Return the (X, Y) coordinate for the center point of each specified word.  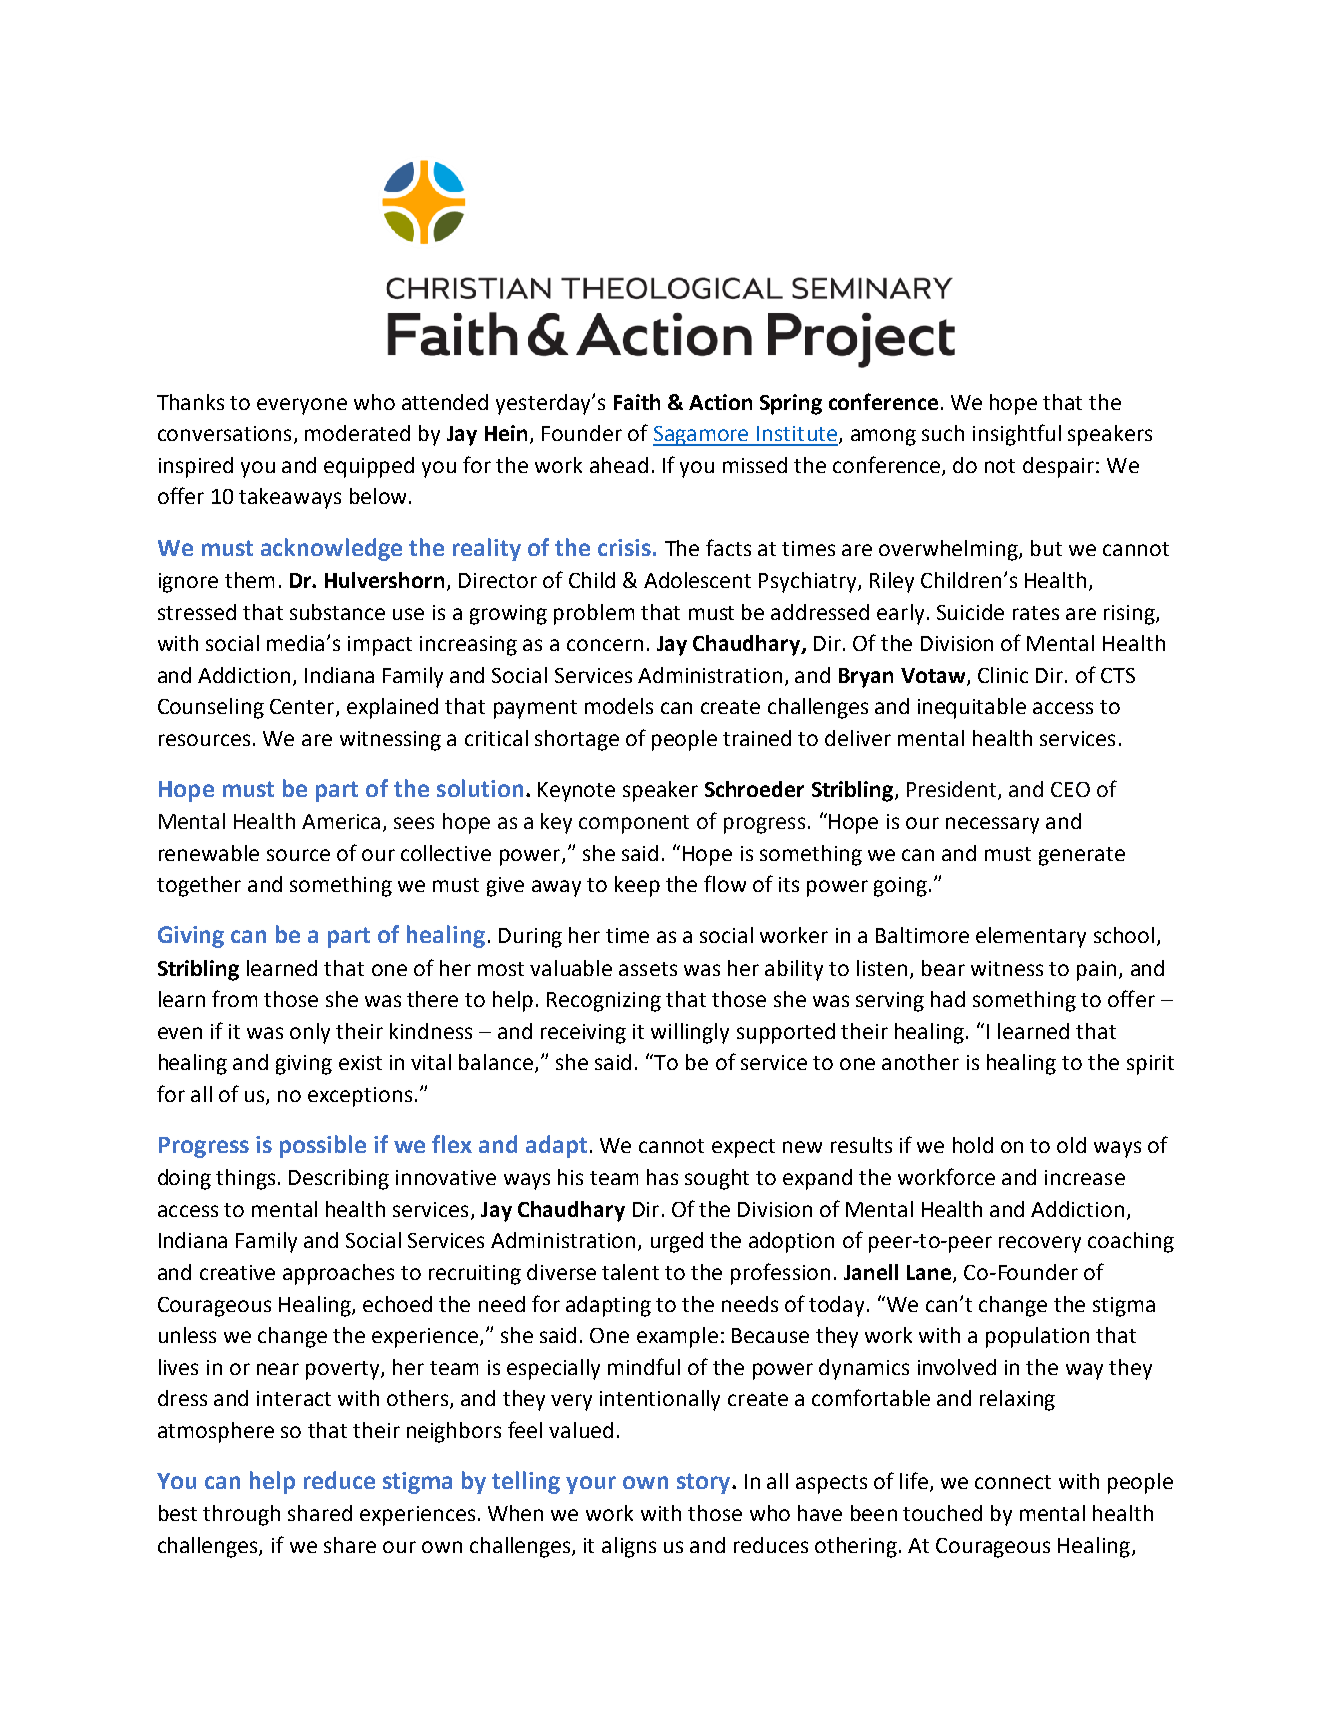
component (634, 824)
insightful (1017, 435)
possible (323, 1146)
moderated (357, 433)
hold (973, 1145)
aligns (629, 1547)
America (341, 821)
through (241, 1515)
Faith (637, 402)
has (662, 1177)
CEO (1070, 789)
